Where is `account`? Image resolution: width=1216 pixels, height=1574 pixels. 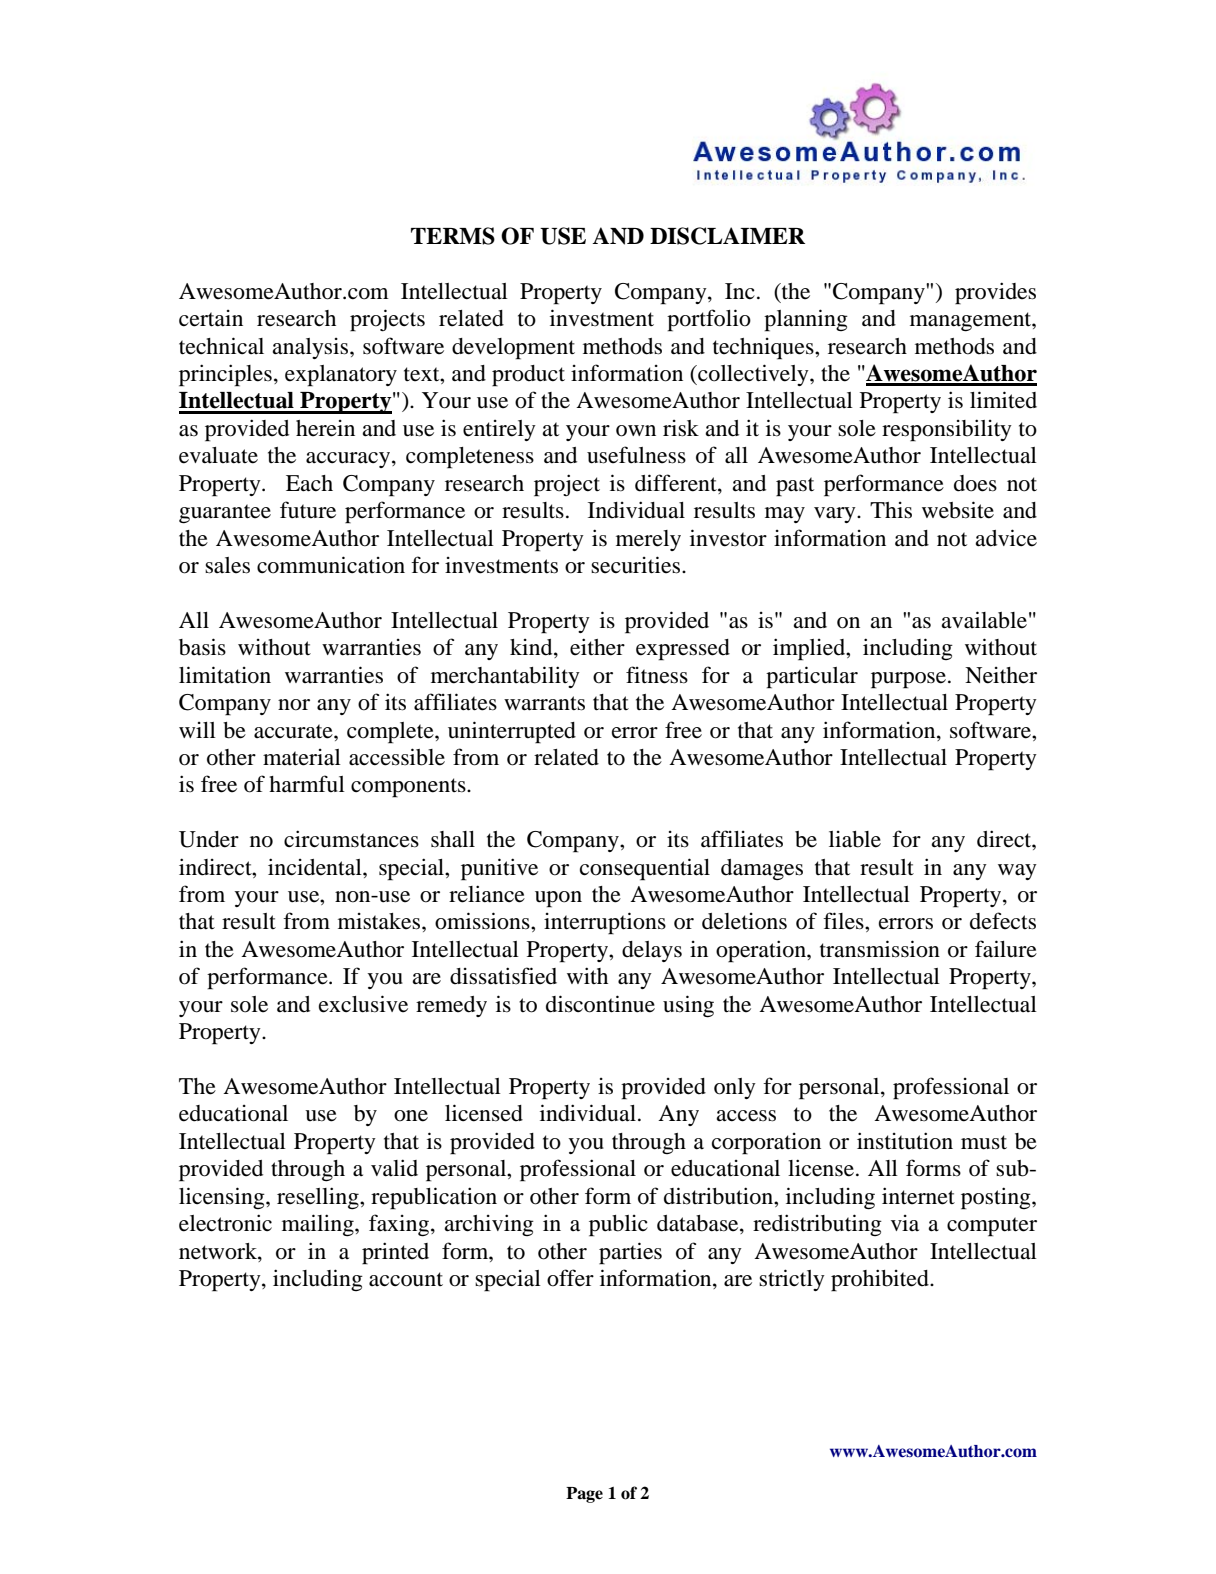
account is located at coordinates (406, 1279).
